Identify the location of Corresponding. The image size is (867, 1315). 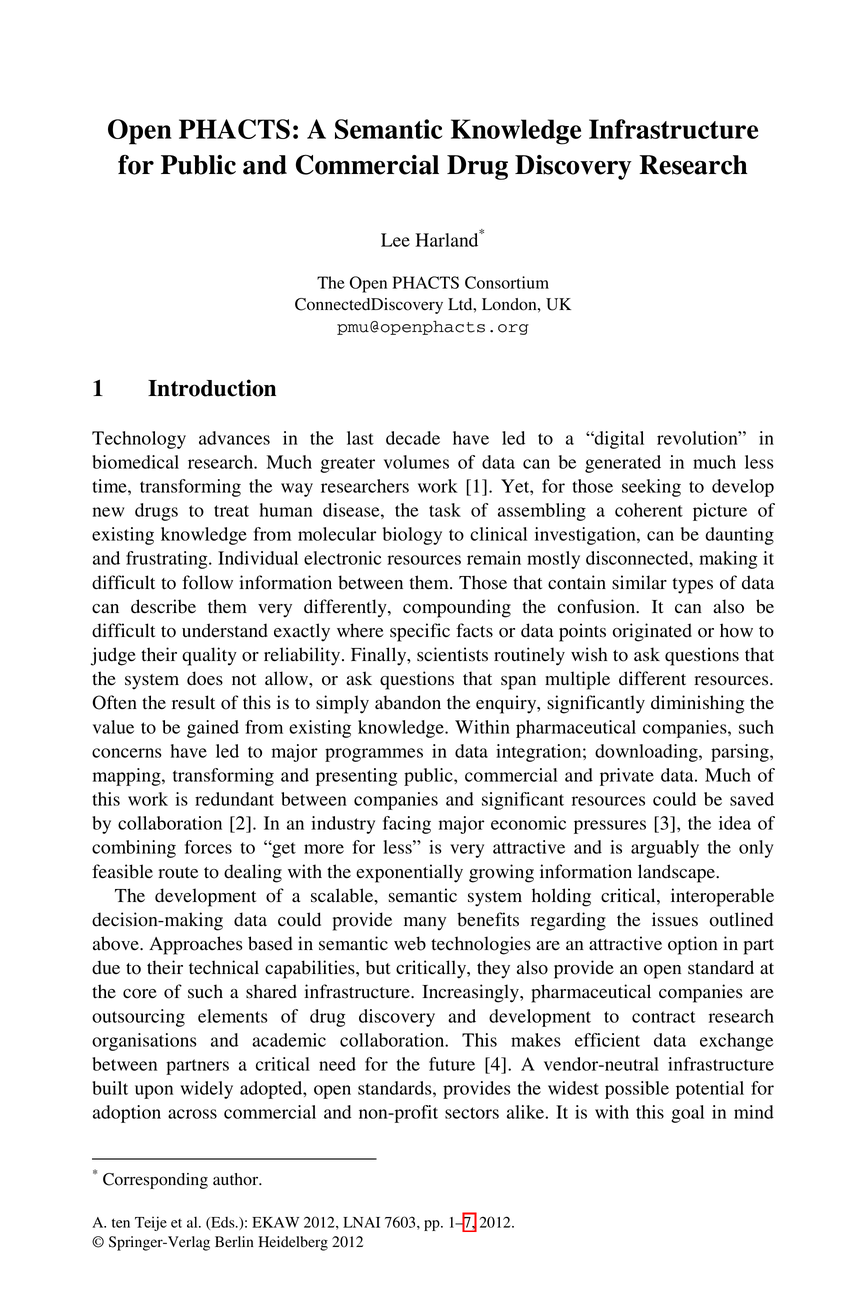
(155, 1181).
